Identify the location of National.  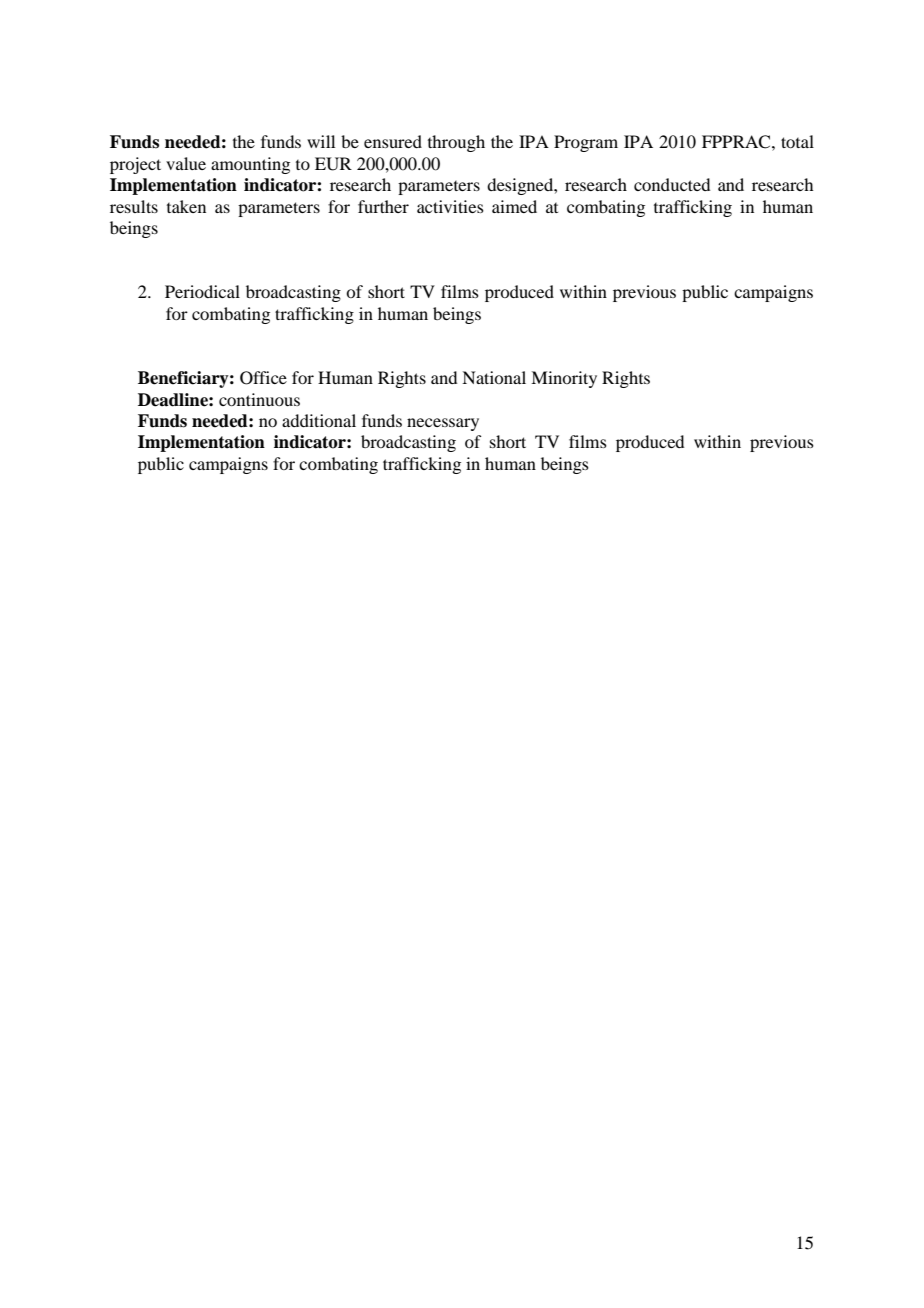
(494, 377).
